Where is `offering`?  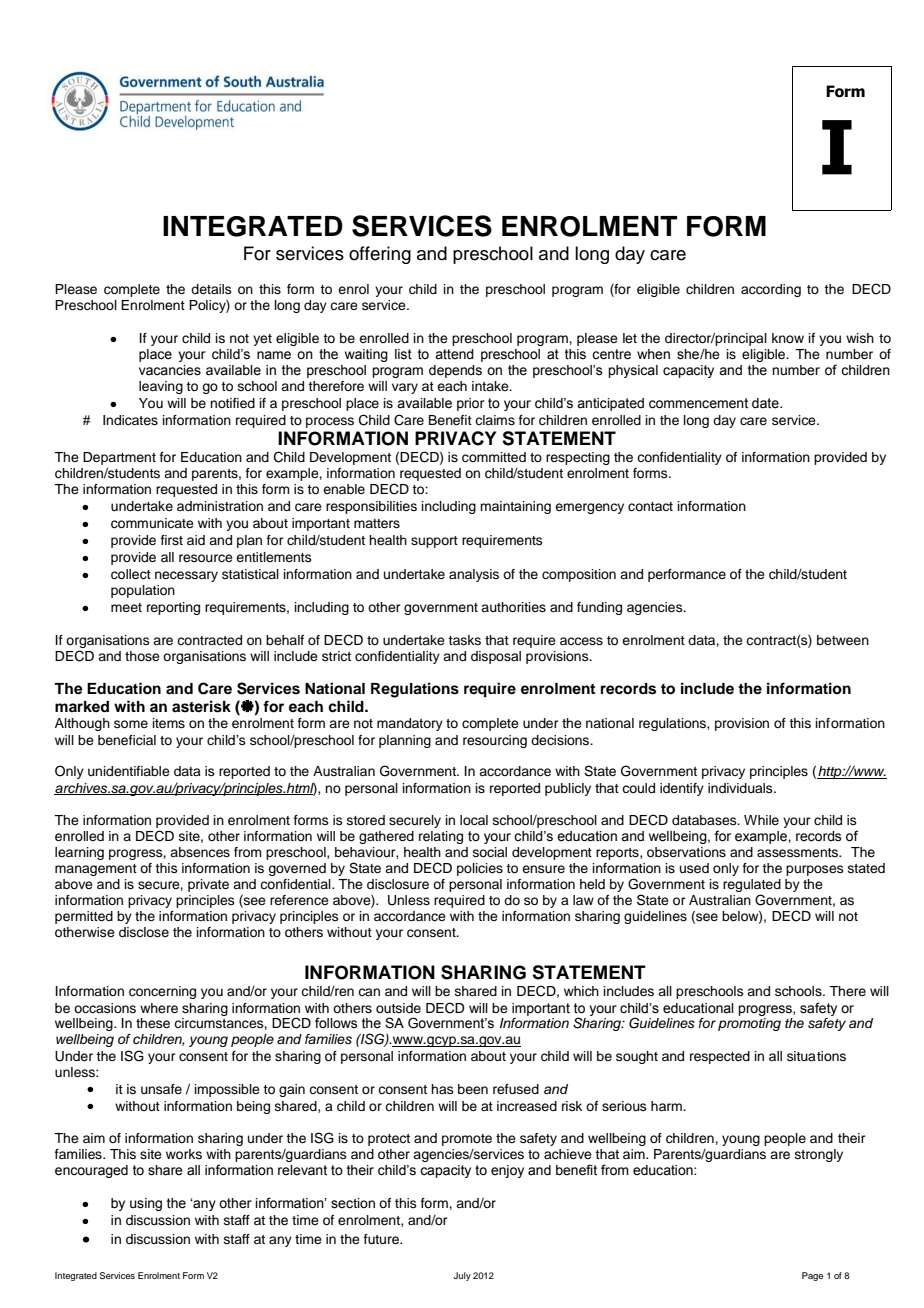 offering is located at coordinates (380, 255).
